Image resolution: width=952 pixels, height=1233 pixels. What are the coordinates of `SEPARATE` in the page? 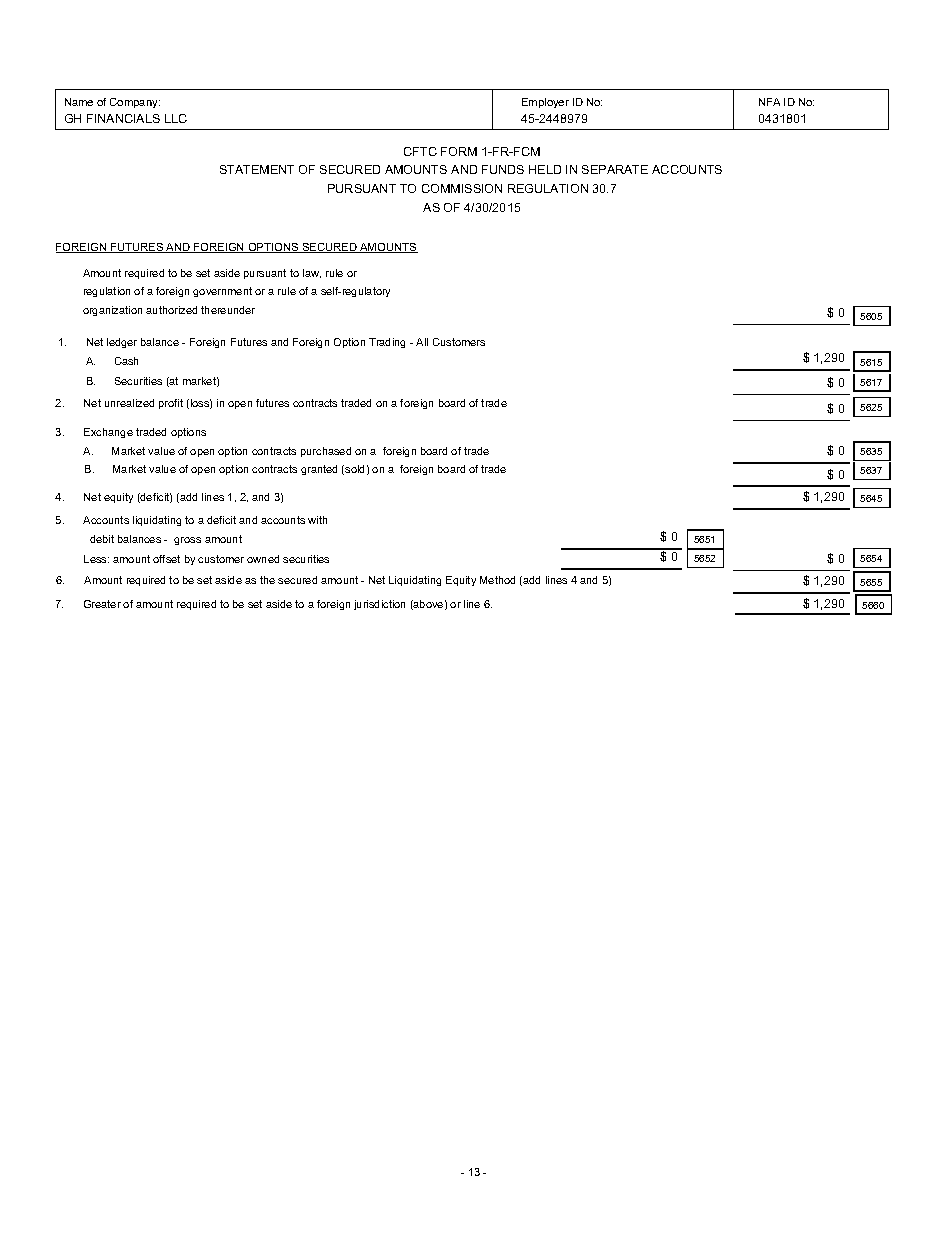 It's located at (615, 169).
